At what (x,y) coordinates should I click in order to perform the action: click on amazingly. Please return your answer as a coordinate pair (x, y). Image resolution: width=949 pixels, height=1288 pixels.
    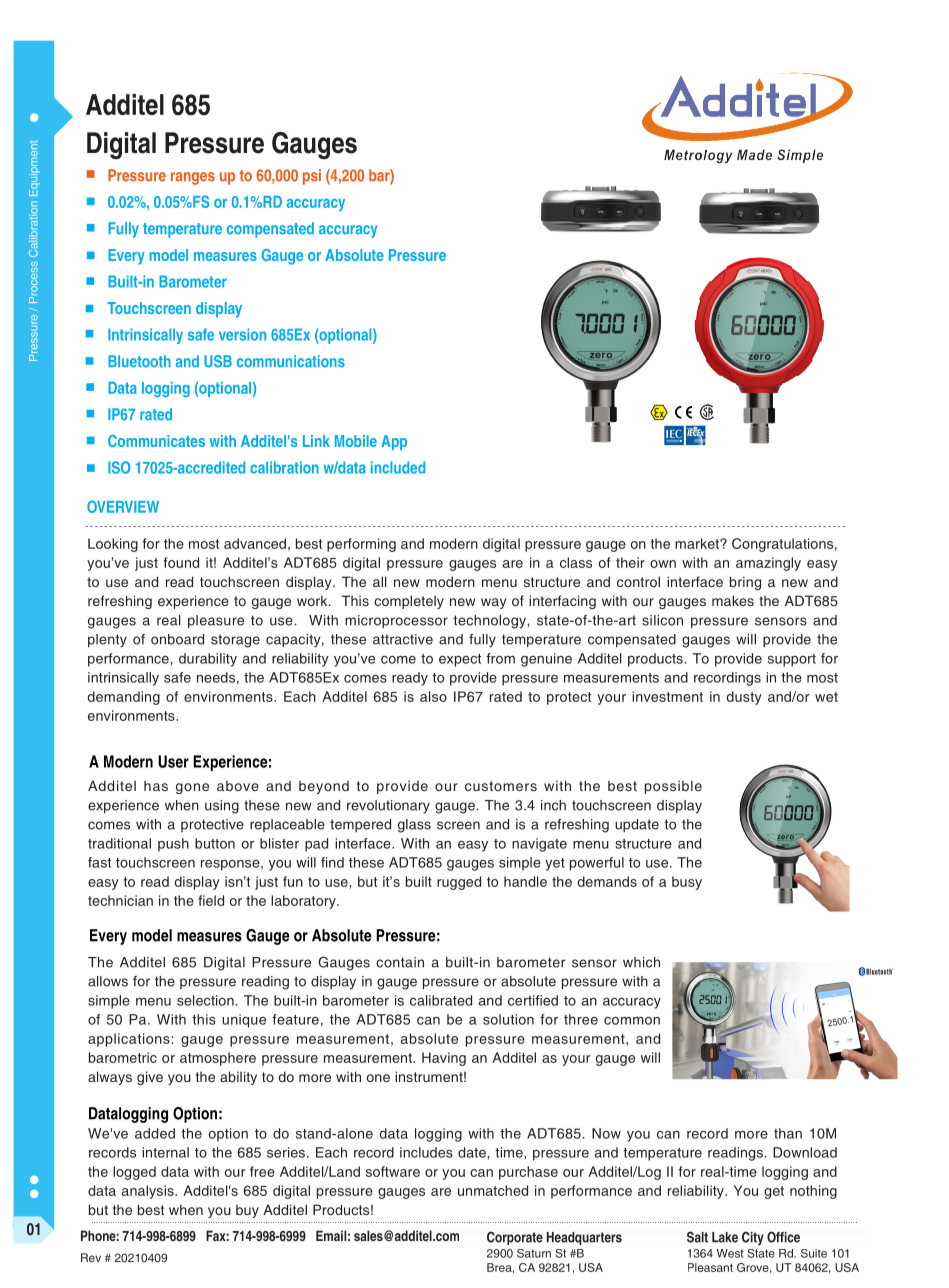
    Looking at the image, I should click on (768, 564).
